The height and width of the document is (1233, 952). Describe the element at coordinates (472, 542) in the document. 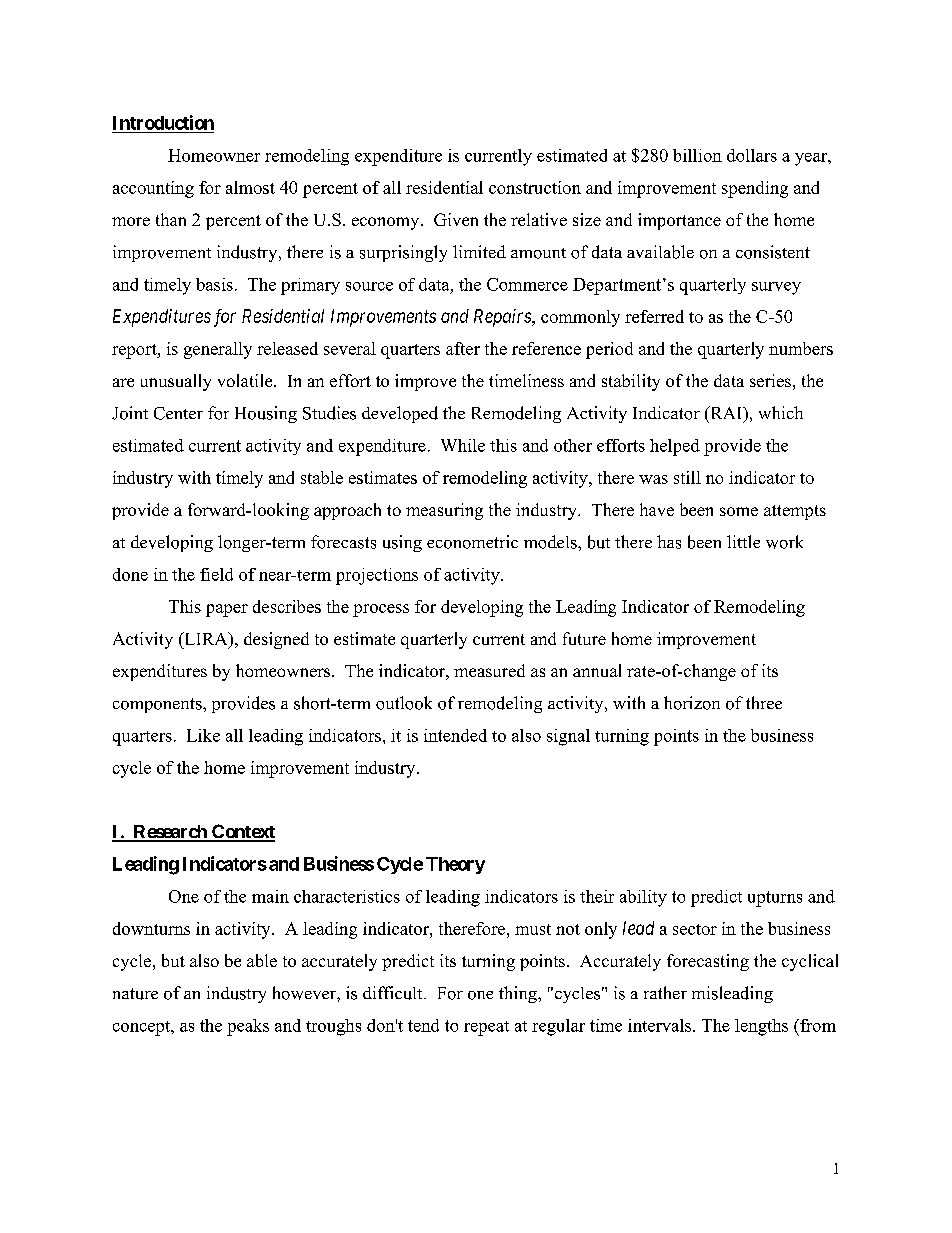

I see `econometric` at that location.
